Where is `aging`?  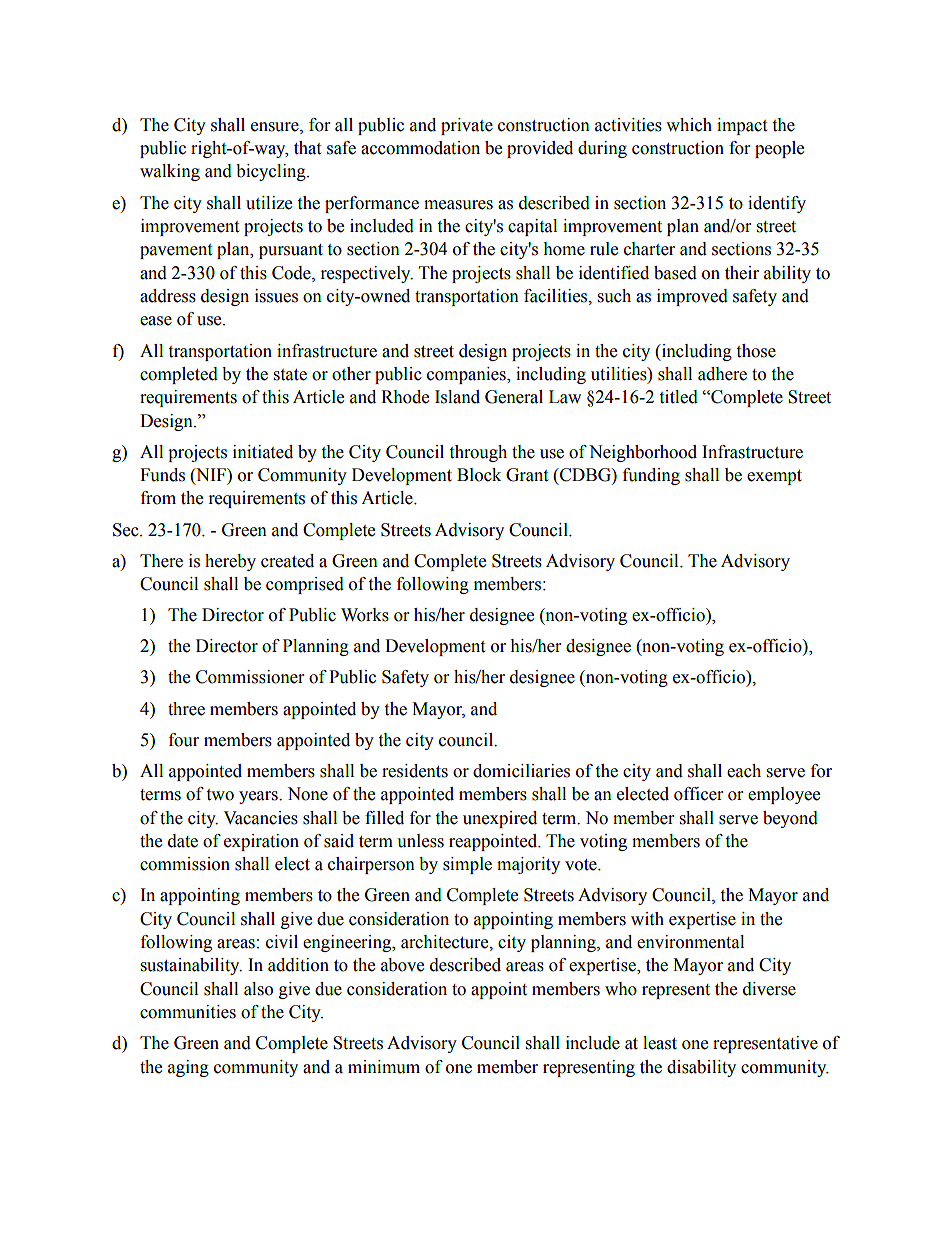
aging is located at coordinates (188, 1068).
